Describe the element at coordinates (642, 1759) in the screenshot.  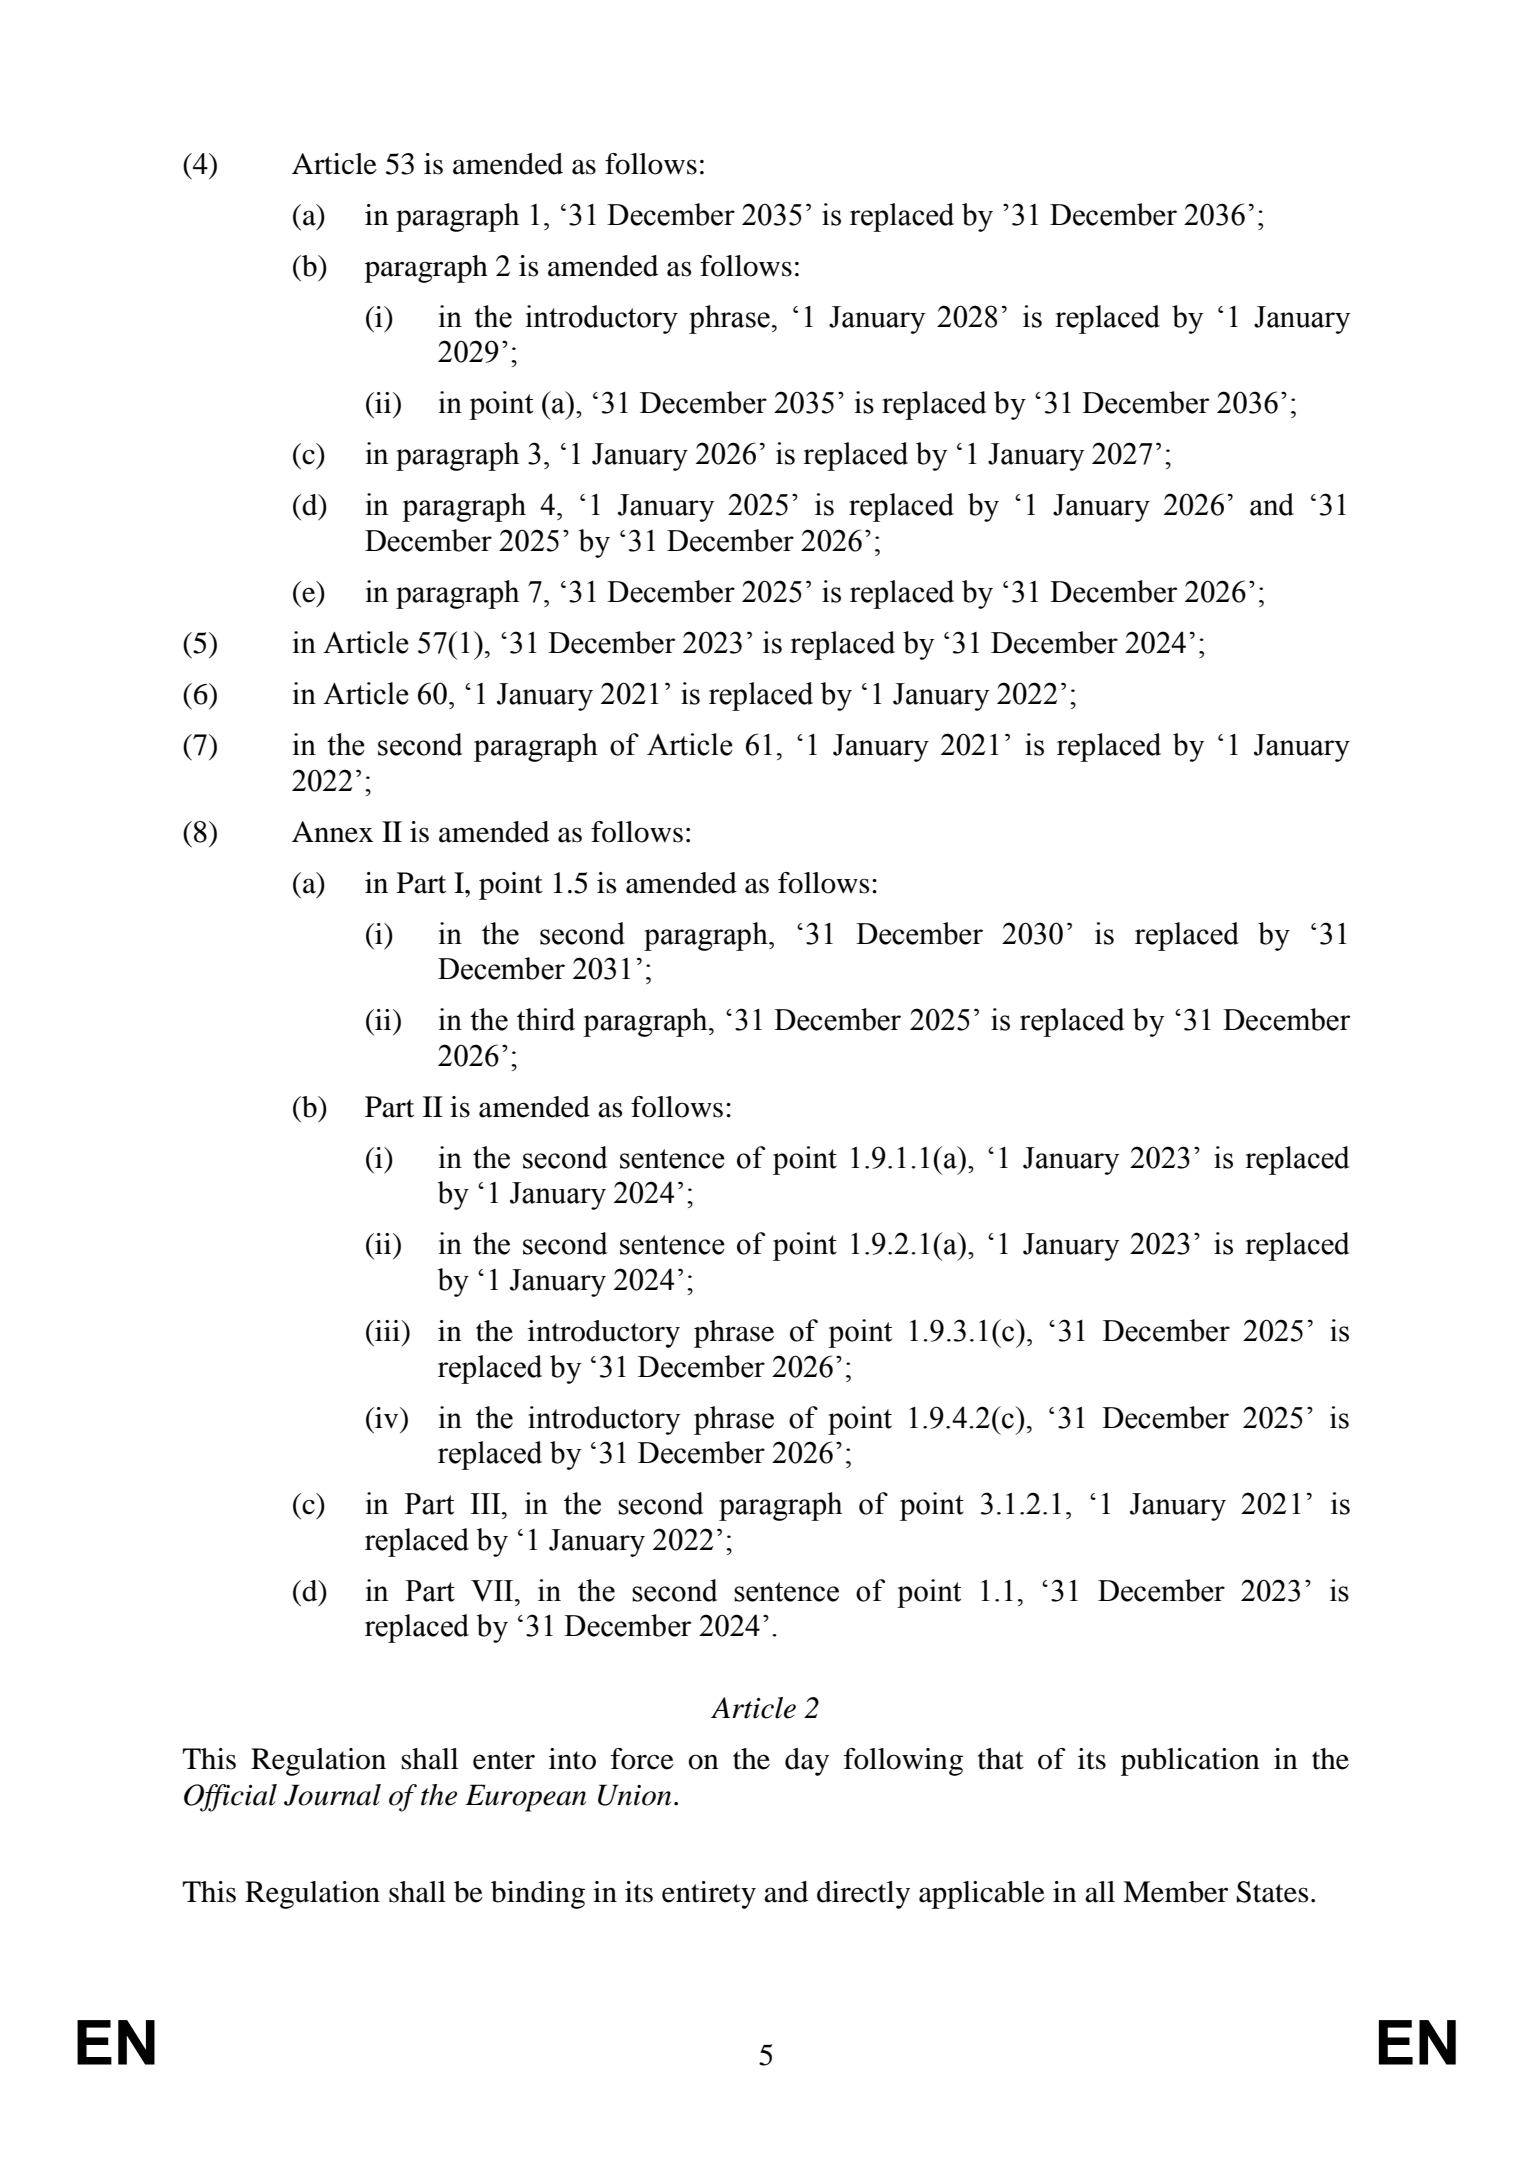
I see `force` at that location.
